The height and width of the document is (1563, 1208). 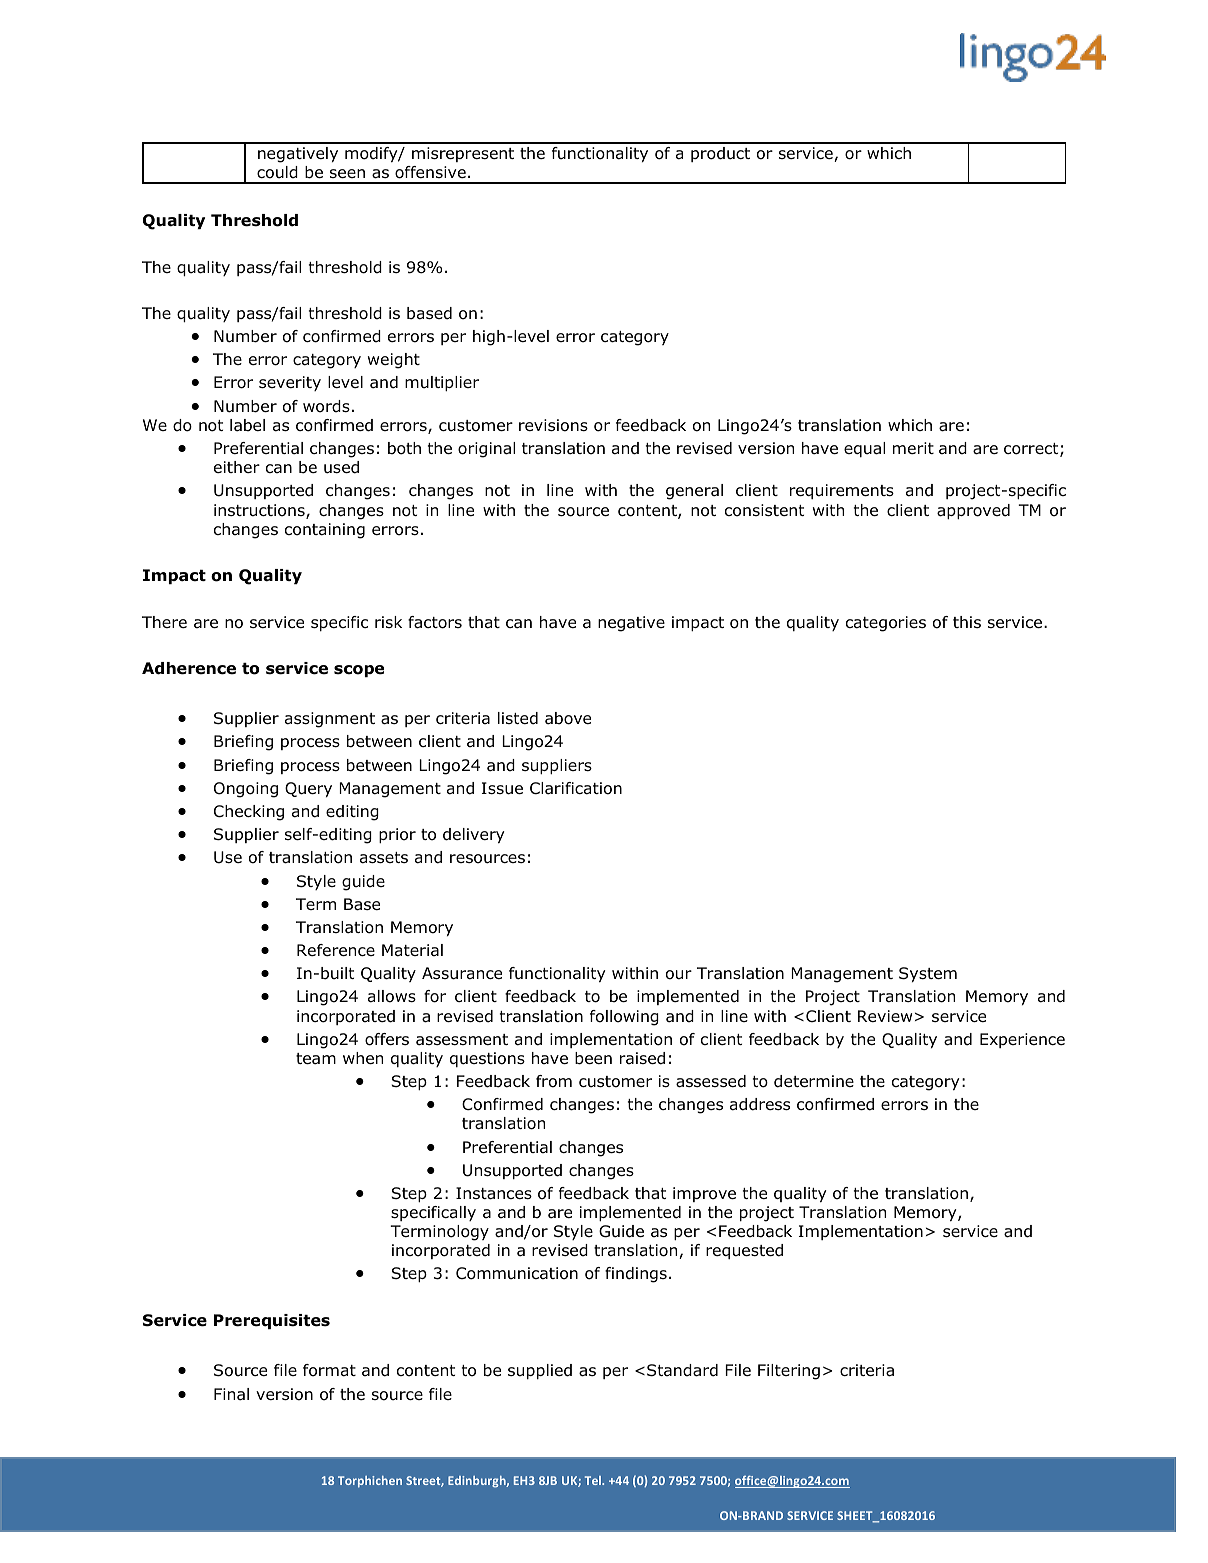 I want to click on seen, so click(x=347, y=173).
